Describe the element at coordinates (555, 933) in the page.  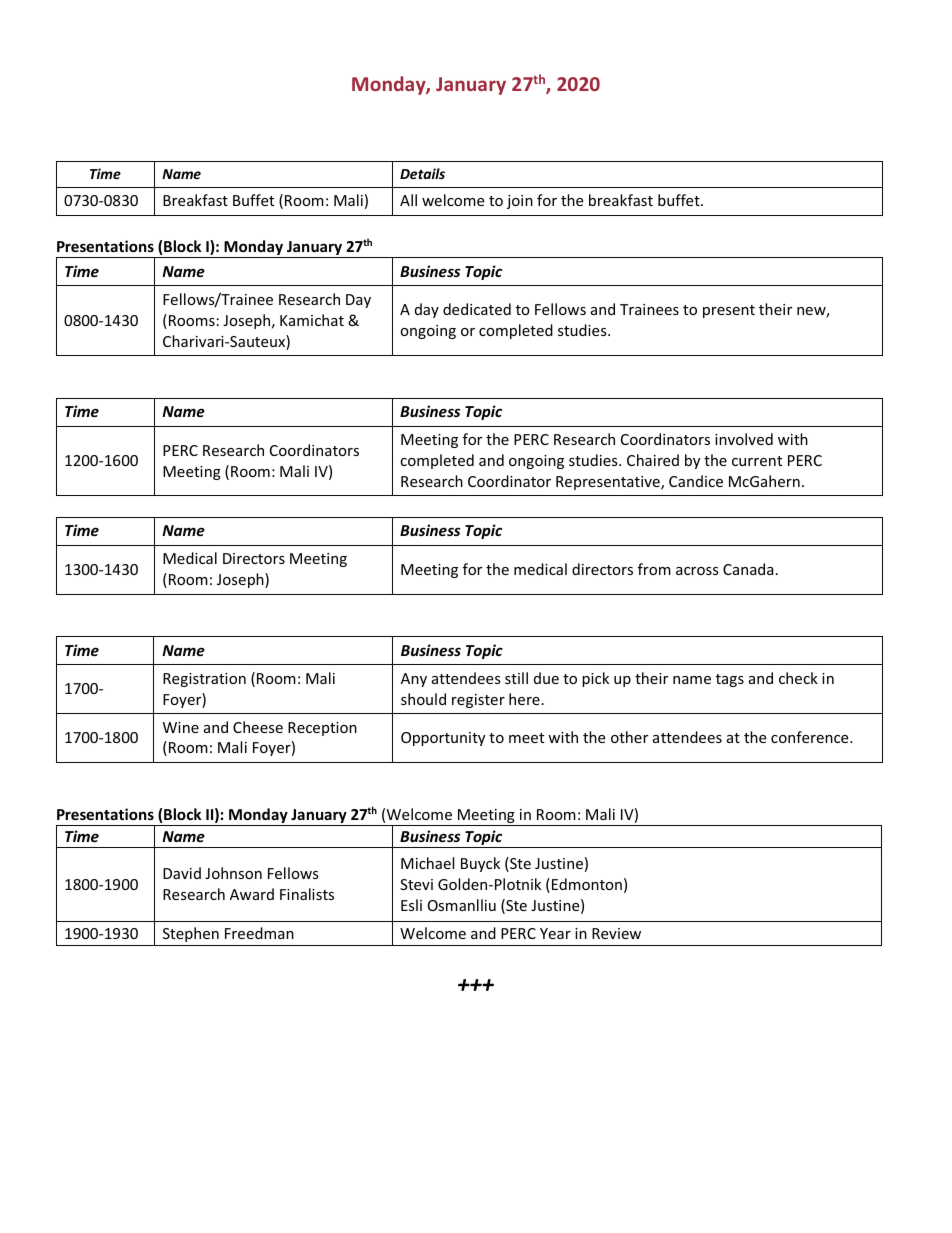
I see `Year` at that location.
